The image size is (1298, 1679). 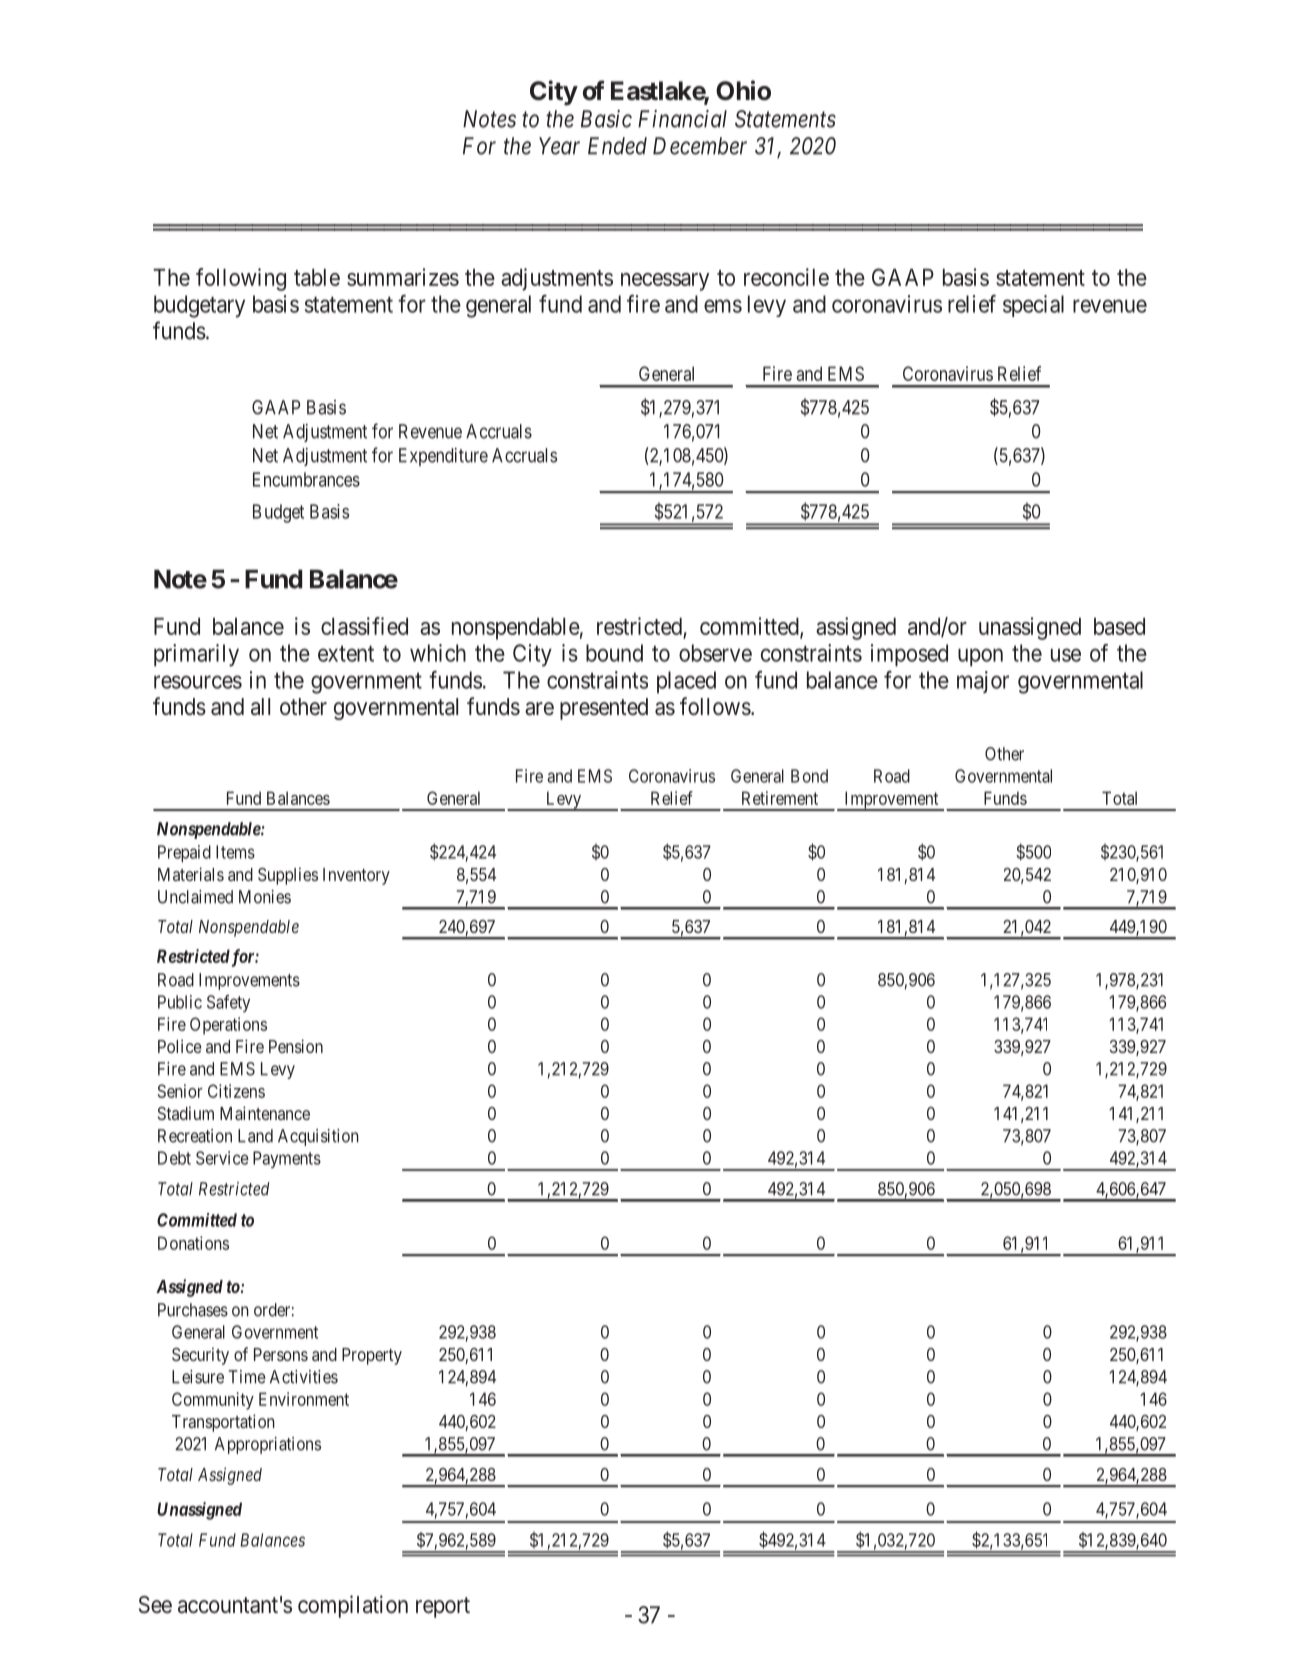 I want to click on compilation, so click(x=353, y=1606).
